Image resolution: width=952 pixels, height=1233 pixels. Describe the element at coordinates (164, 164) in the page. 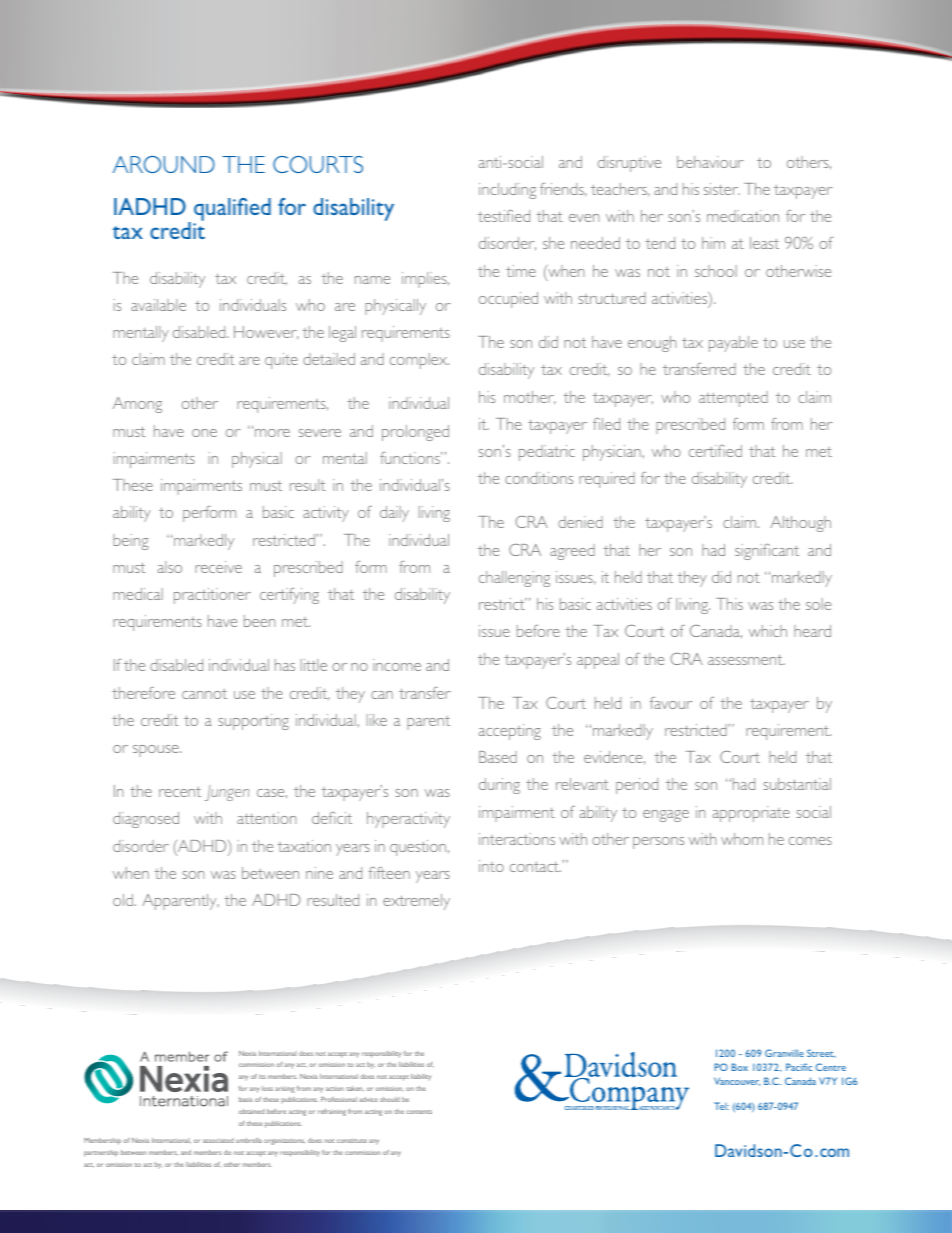

I see `AROUND` at that location.
